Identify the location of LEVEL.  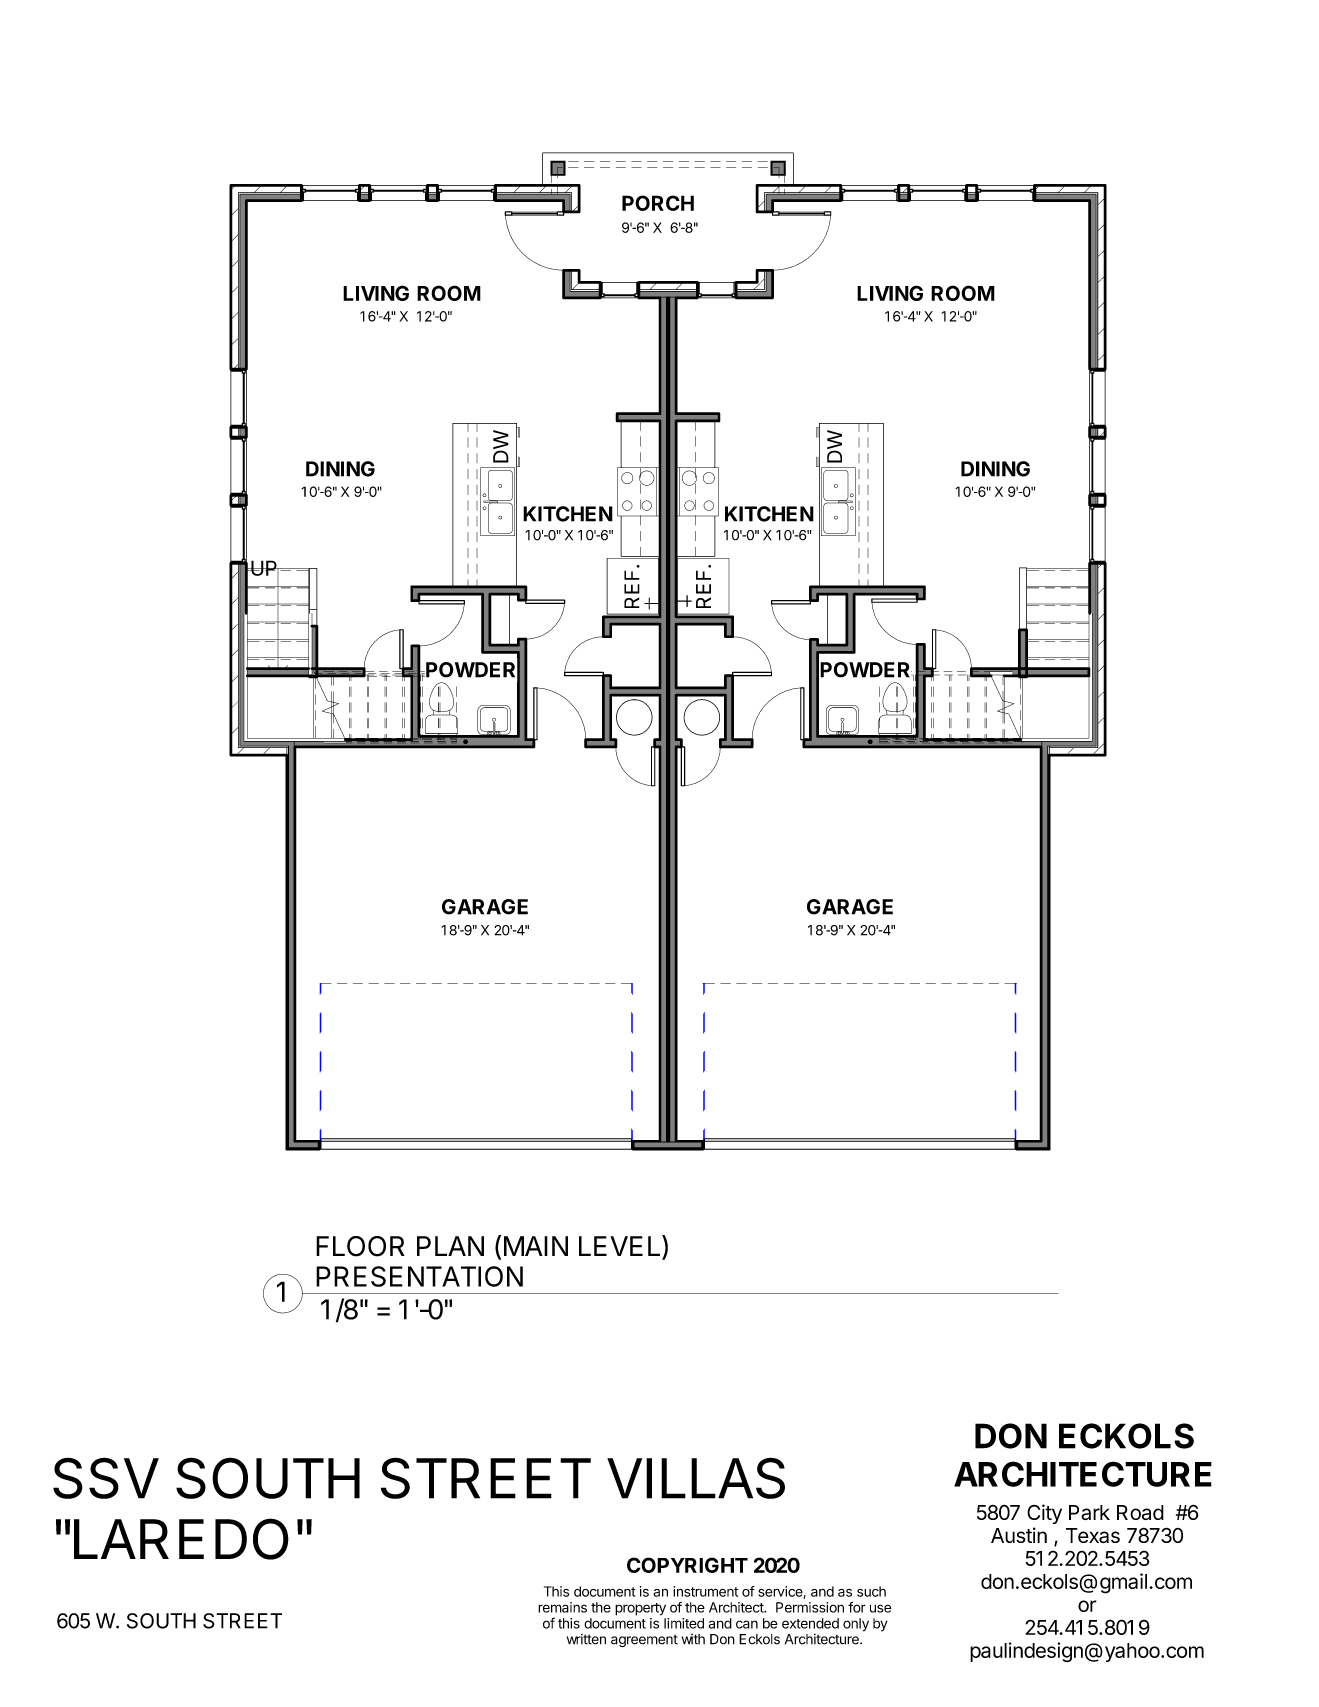
(621, 1247).
